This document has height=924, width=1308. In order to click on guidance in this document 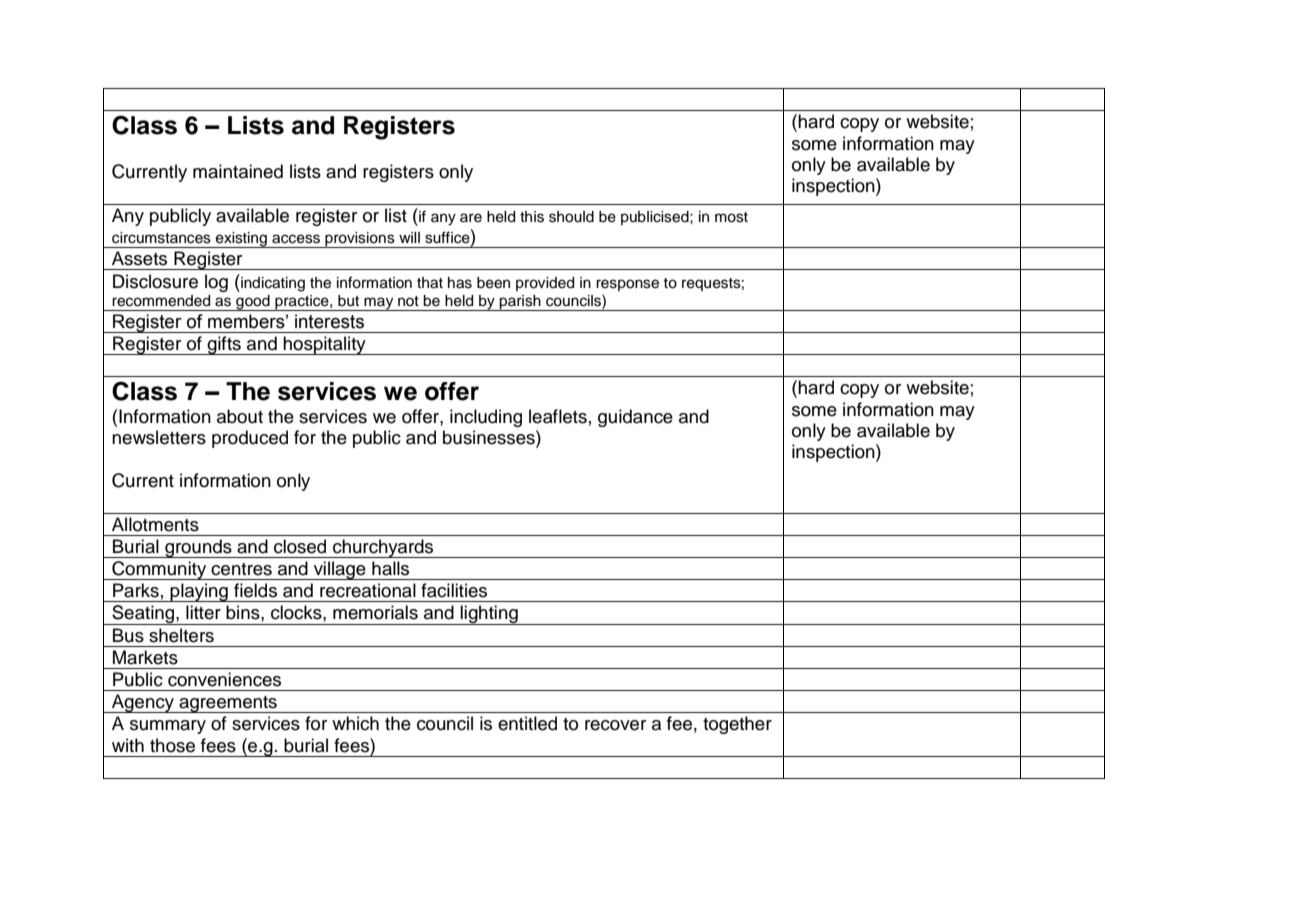, I will do `click(635, 418)`.
